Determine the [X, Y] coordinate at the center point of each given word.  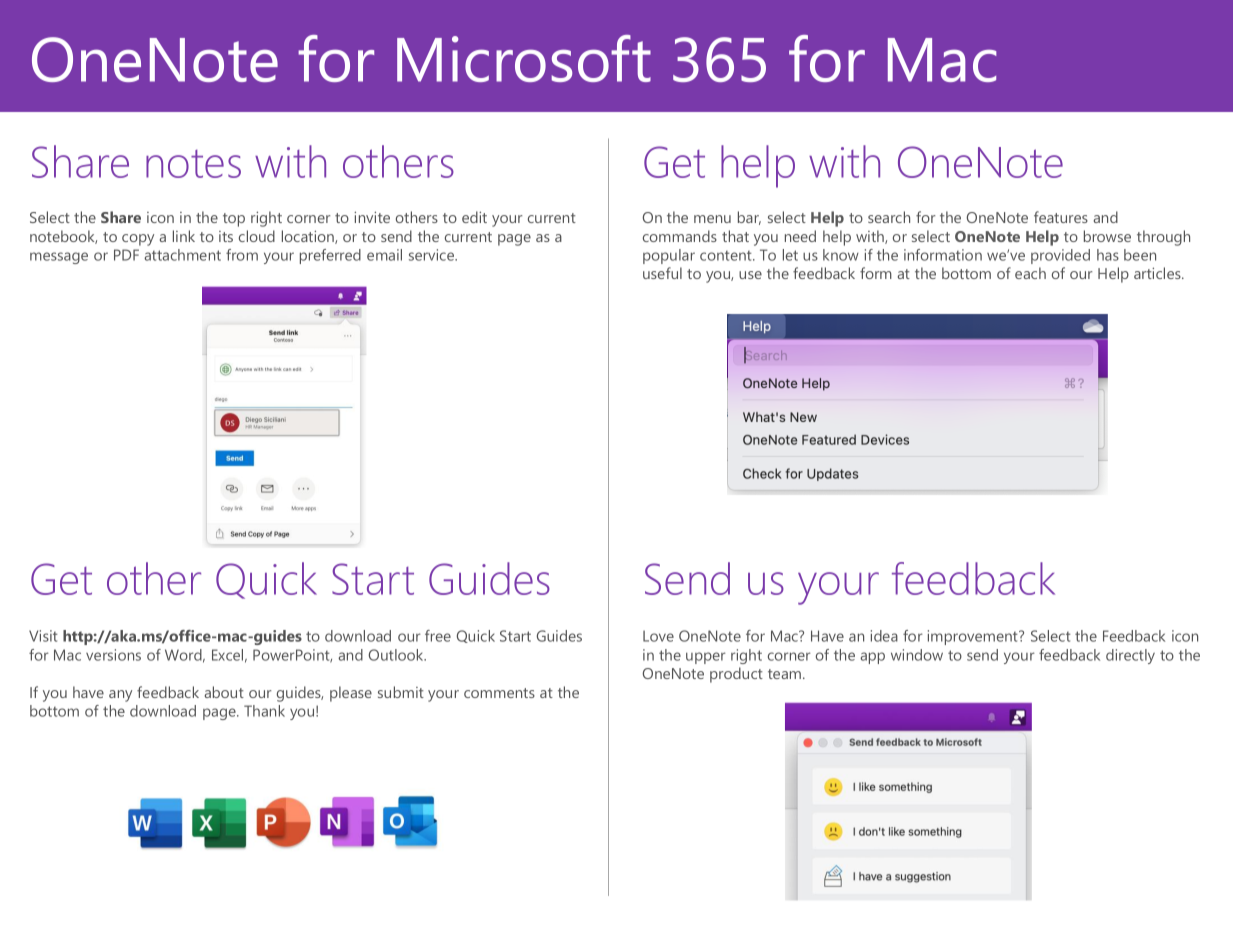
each [1030, 273]
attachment [182, 255]
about [224, 692]
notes [193, 164]
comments [499, 693]
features [1061, 217]
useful [662, 273]
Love [658, 636]
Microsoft [524, 58]
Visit [43, 636]
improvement [974, 637]
